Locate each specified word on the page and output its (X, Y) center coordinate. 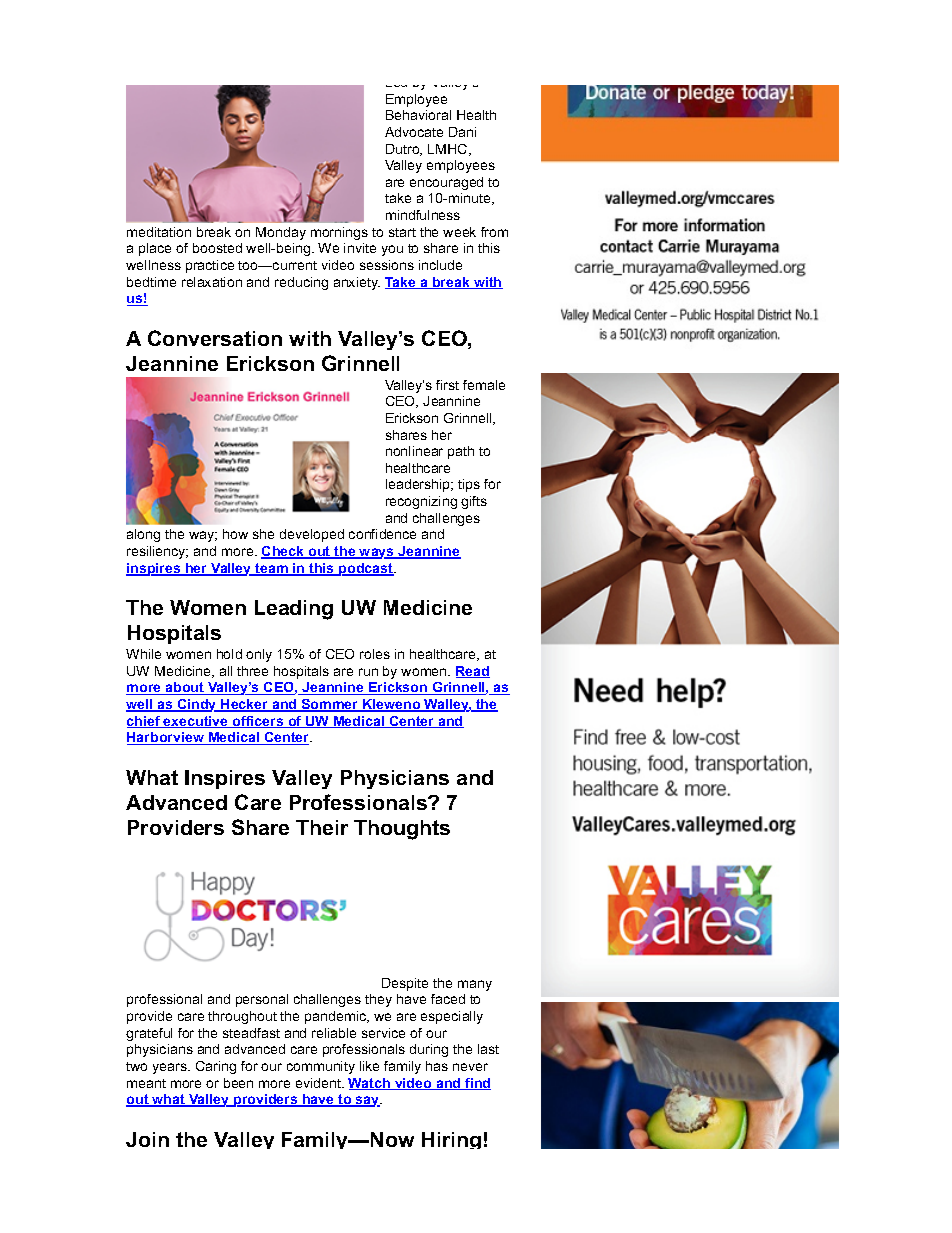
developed (312, 535)
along (143, 535)
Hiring (451, 1140)
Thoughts (402, 830)
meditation (159, 232)
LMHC (449, 150)
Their (322, 827)
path (461, 452)
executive (196, 722)
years (171, 1068)
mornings (339, 233)
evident (319, 1083)
